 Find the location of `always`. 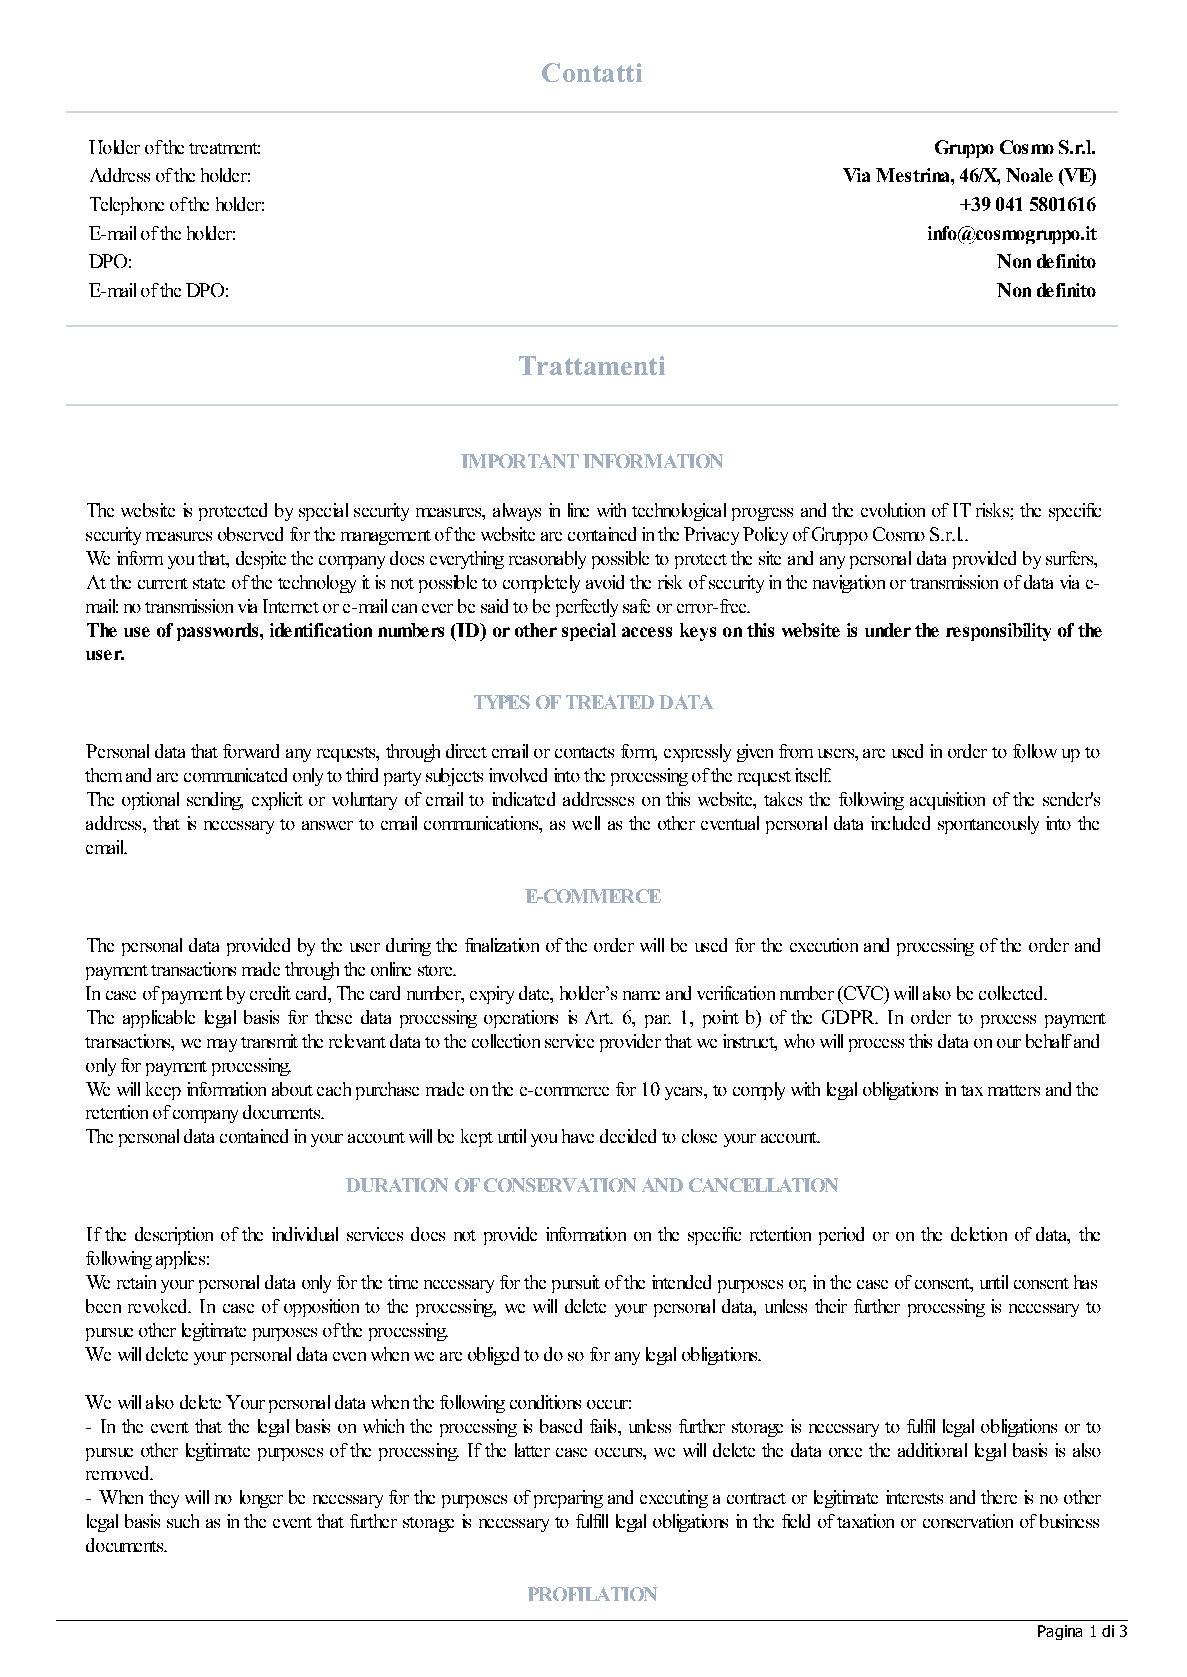

always is located at coordinates (517, 512).
